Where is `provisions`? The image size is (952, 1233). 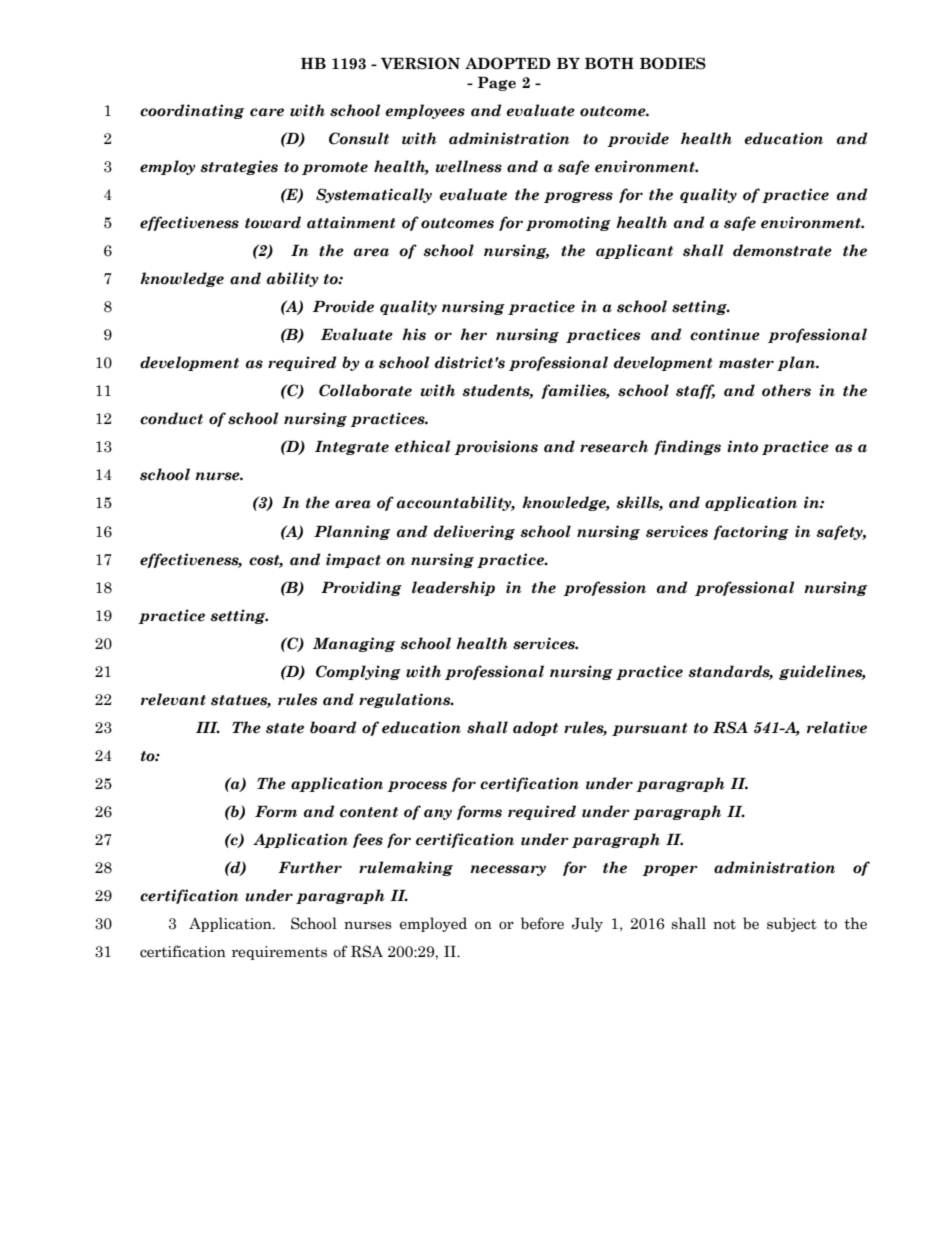 provisions is located at coordinates (496, 447).
